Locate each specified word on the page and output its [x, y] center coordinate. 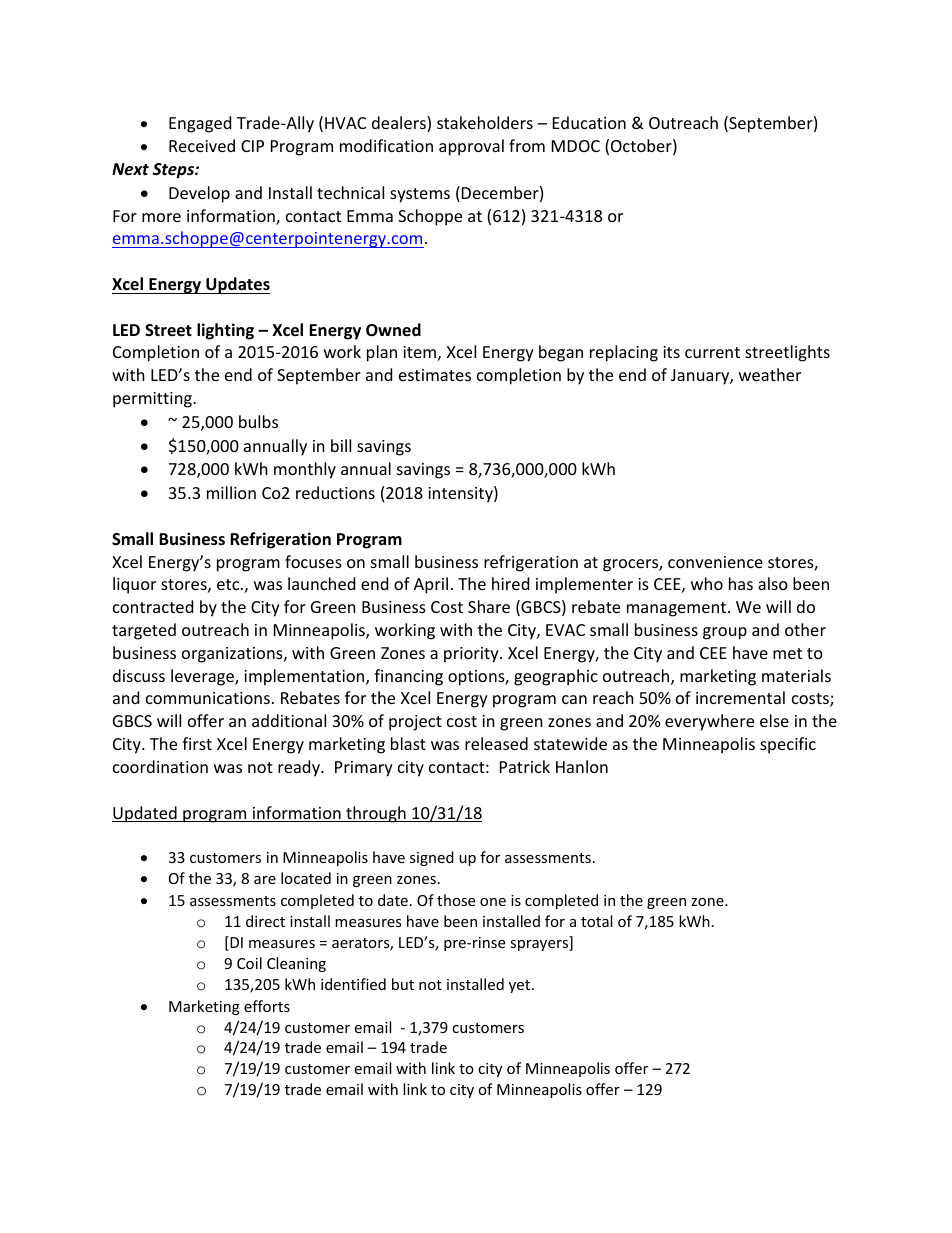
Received [202, 145]
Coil [249, 963]
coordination [160, 766]
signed [432, 858]
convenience [715, 562]
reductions [335, 492]
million [231, 492]
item [419, 352]
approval [471, 147]
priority [472, 655]
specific [788, 745]
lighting [225, 331]
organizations [233, 655]
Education [589, 122]
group [725, 633]
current [712, 352]
